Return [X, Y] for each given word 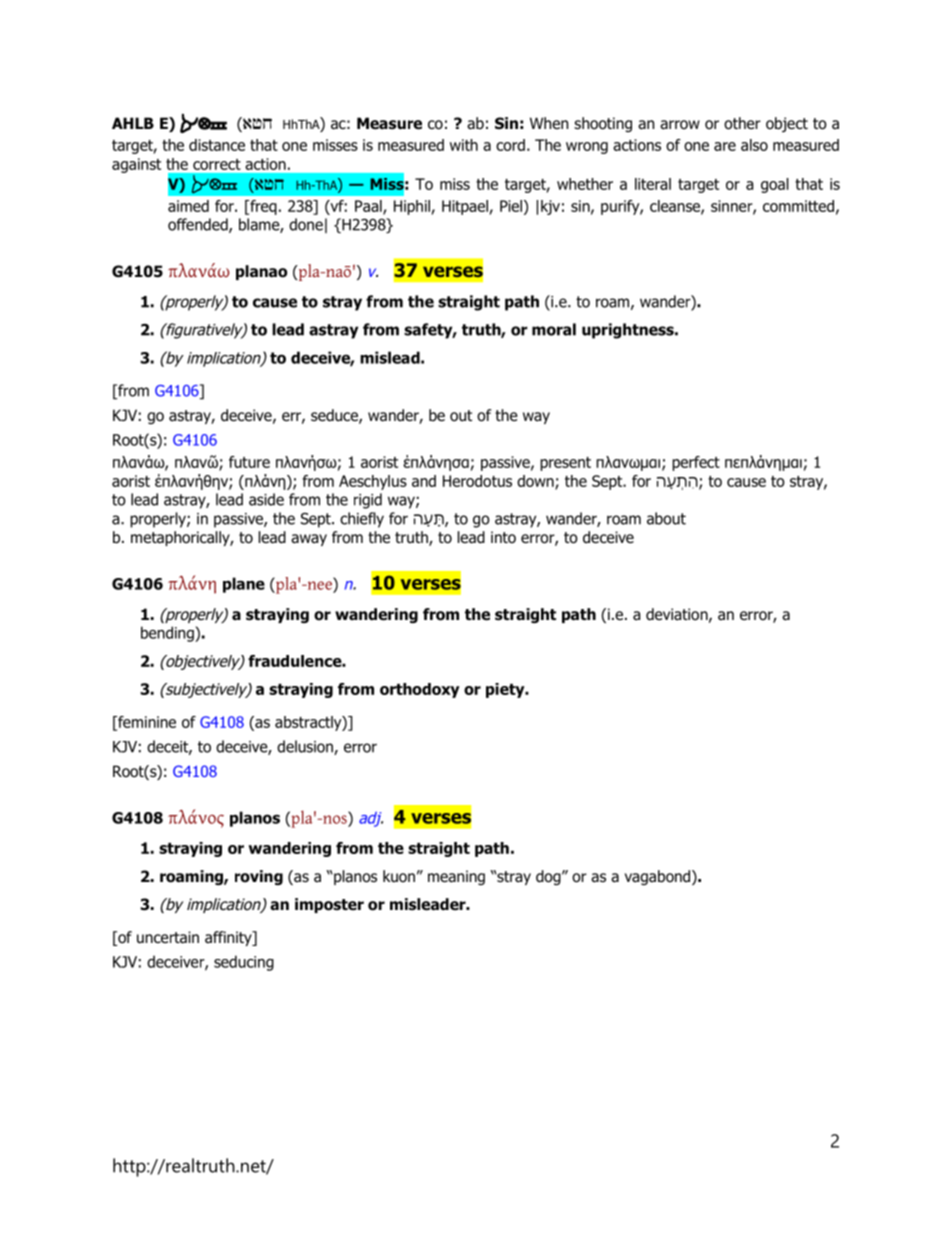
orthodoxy [420, 690]
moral [554, 329]
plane [244, 585]
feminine [146, 723]
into [503, 537]
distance [217, 145]
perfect [696, 463]
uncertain [168, 937]
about [666, 518]
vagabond [659, 877]
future [249, 462]
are [725, 146]
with [464, 145]
